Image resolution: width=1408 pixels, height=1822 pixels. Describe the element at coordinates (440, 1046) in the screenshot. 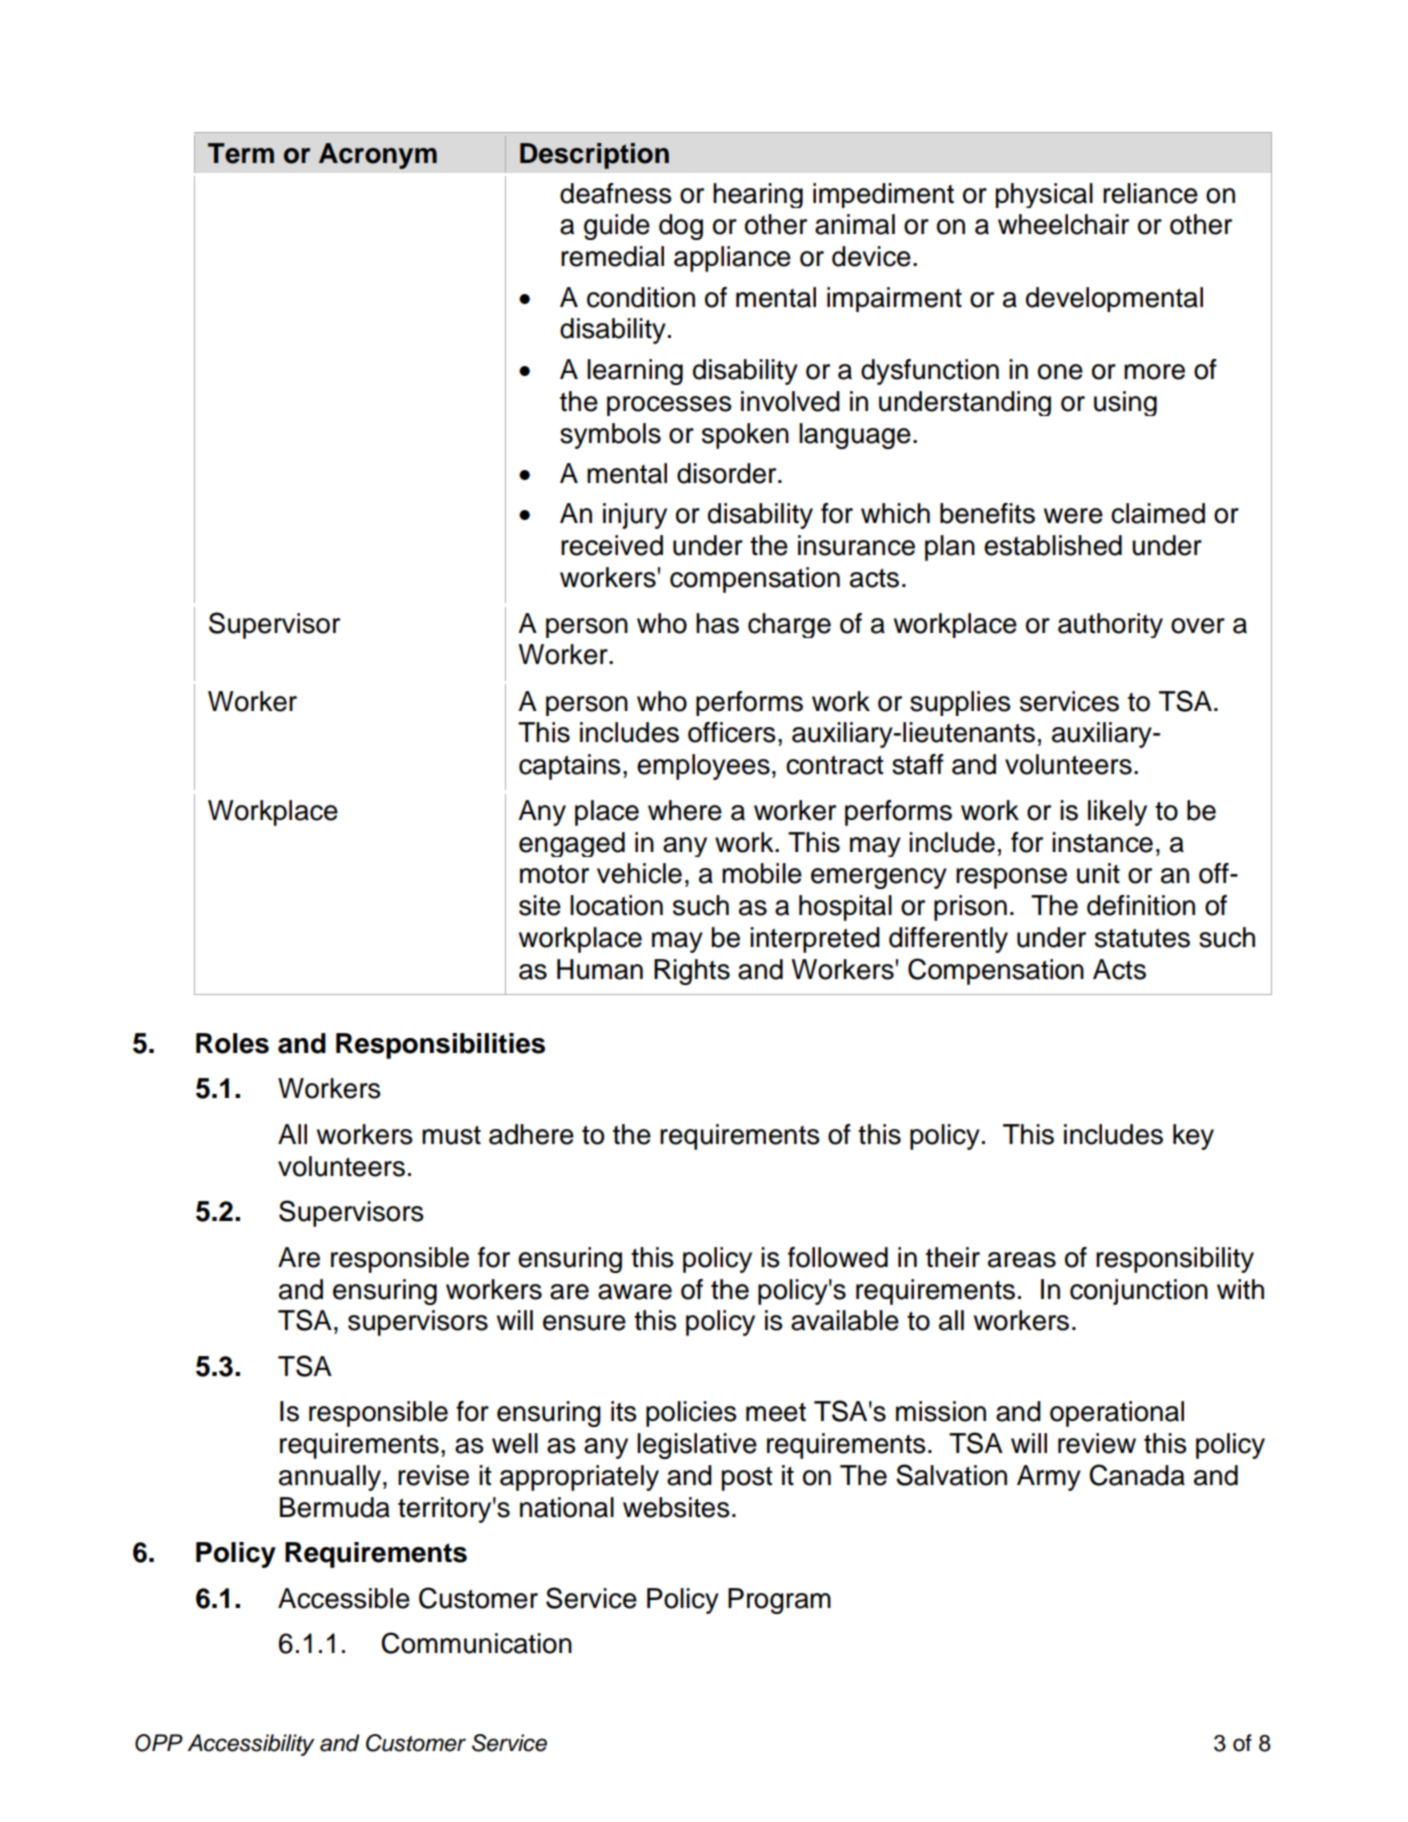

I see `Responsibilities` at that location.
